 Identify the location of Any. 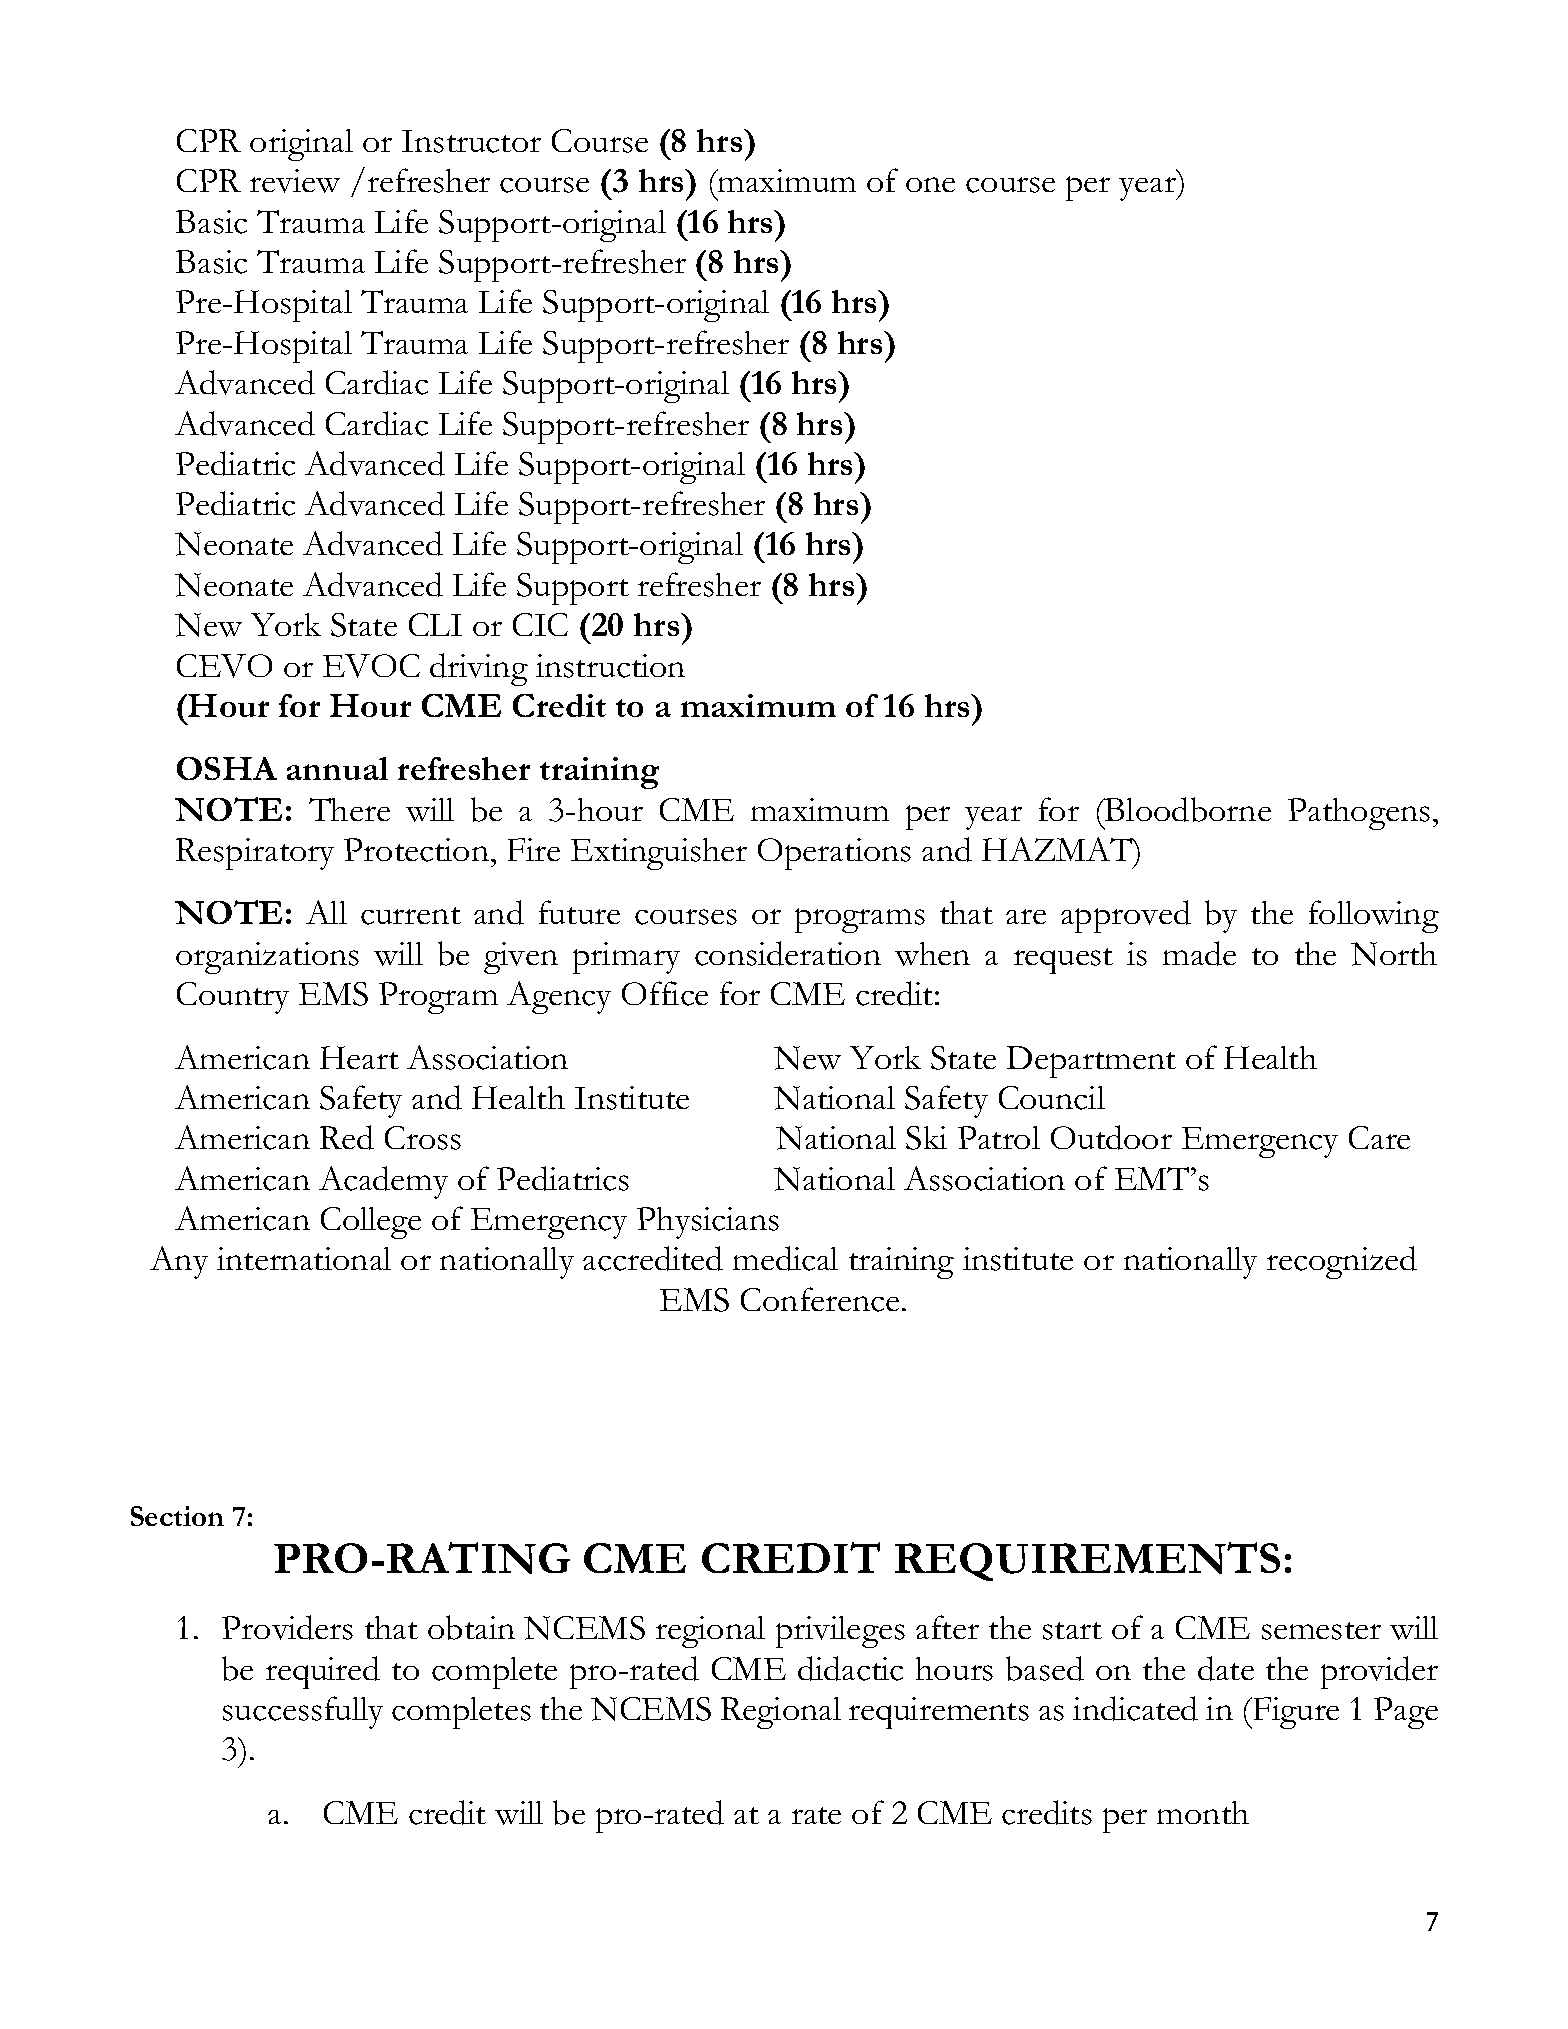
(179, 1262).
